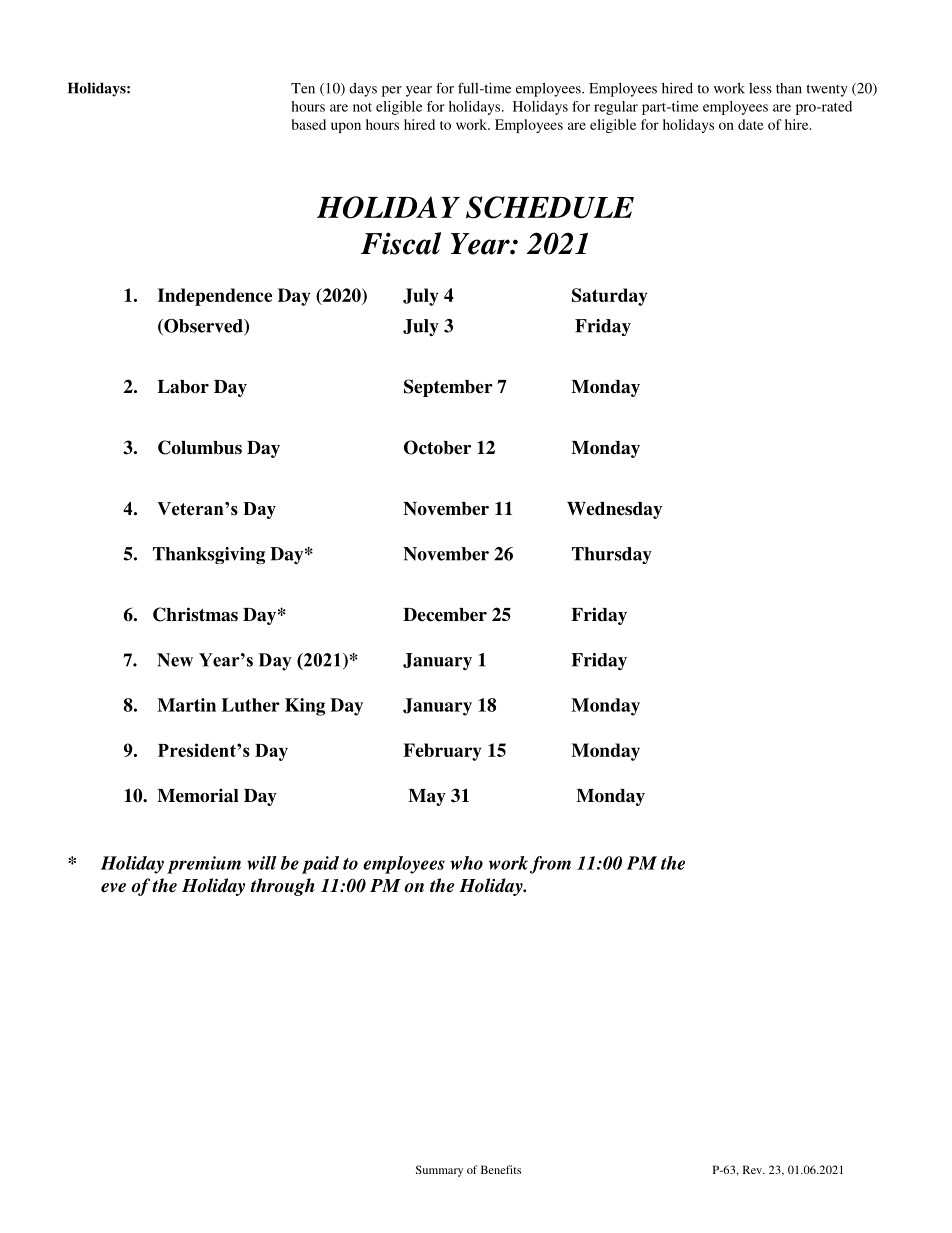 The image size is (952, 1233). Describe the element at coordinates (466, 863) in the screenshot. I see `who` at that location.
